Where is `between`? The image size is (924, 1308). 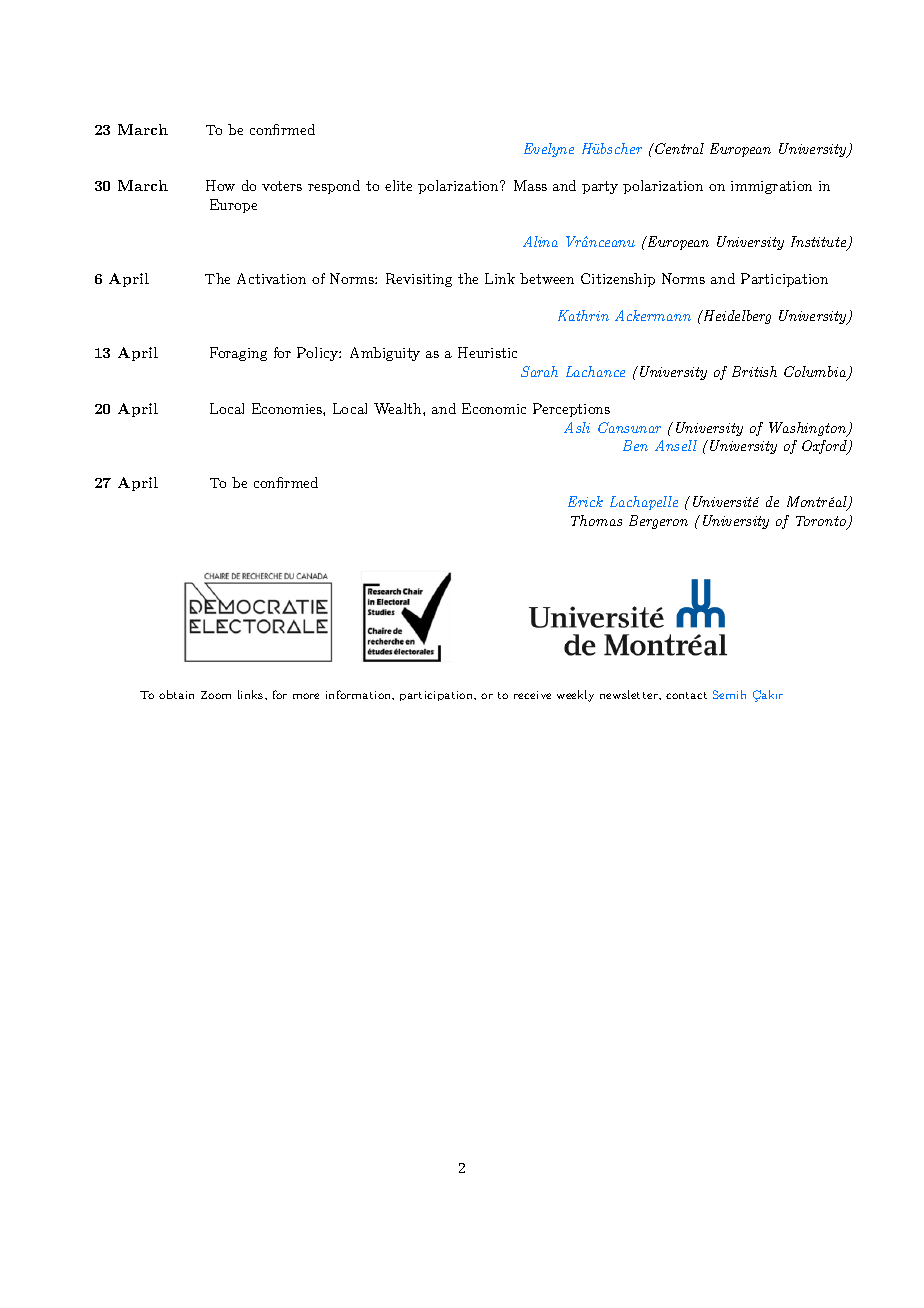 between is located at coordinates (547, 278).
